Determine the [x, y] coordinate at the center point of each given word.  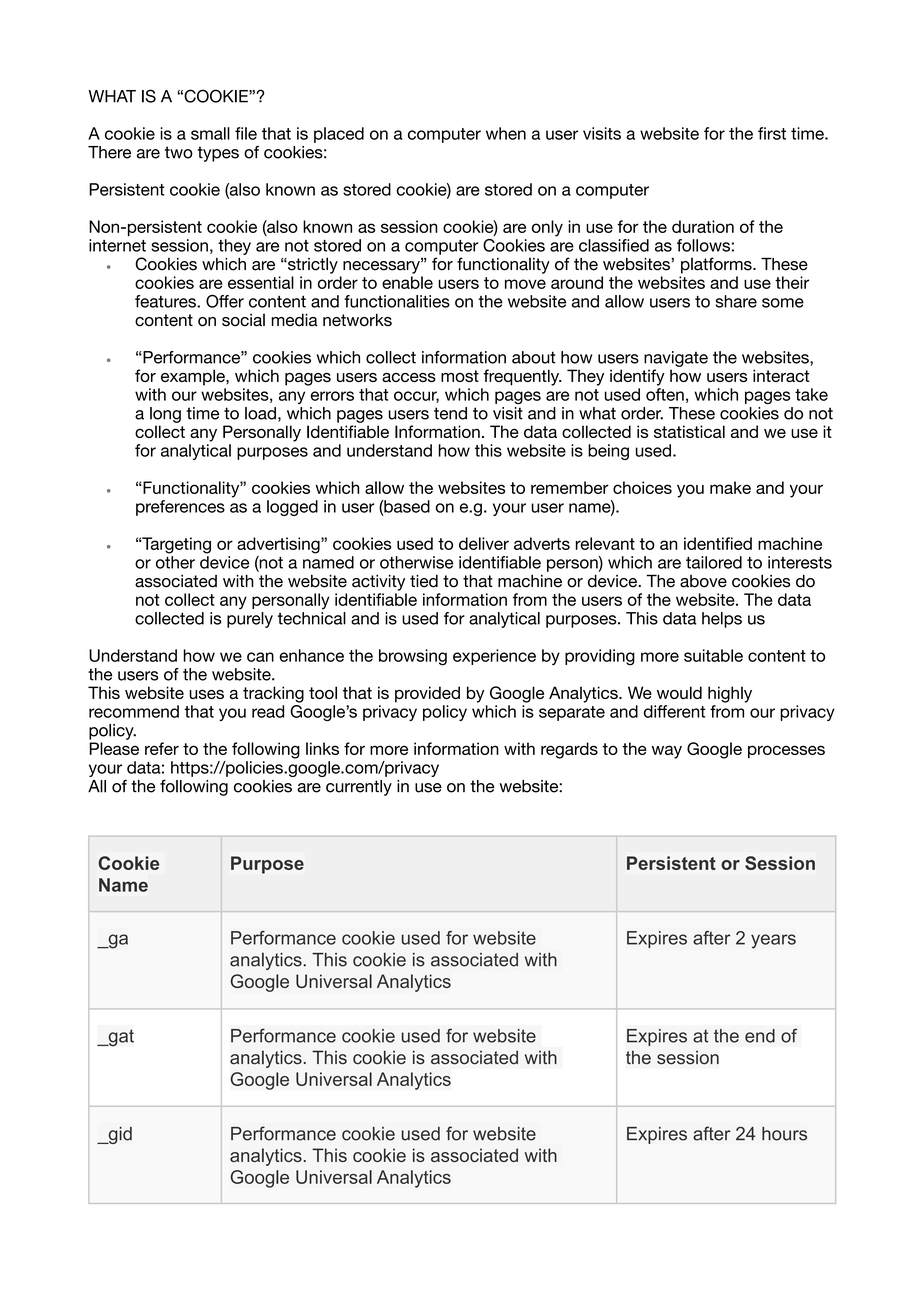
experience [494, 657]
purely [250, 620]
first [772, 133]
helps [722, 620]
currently [359, 788]
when [506, 133]
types [218, 154]
